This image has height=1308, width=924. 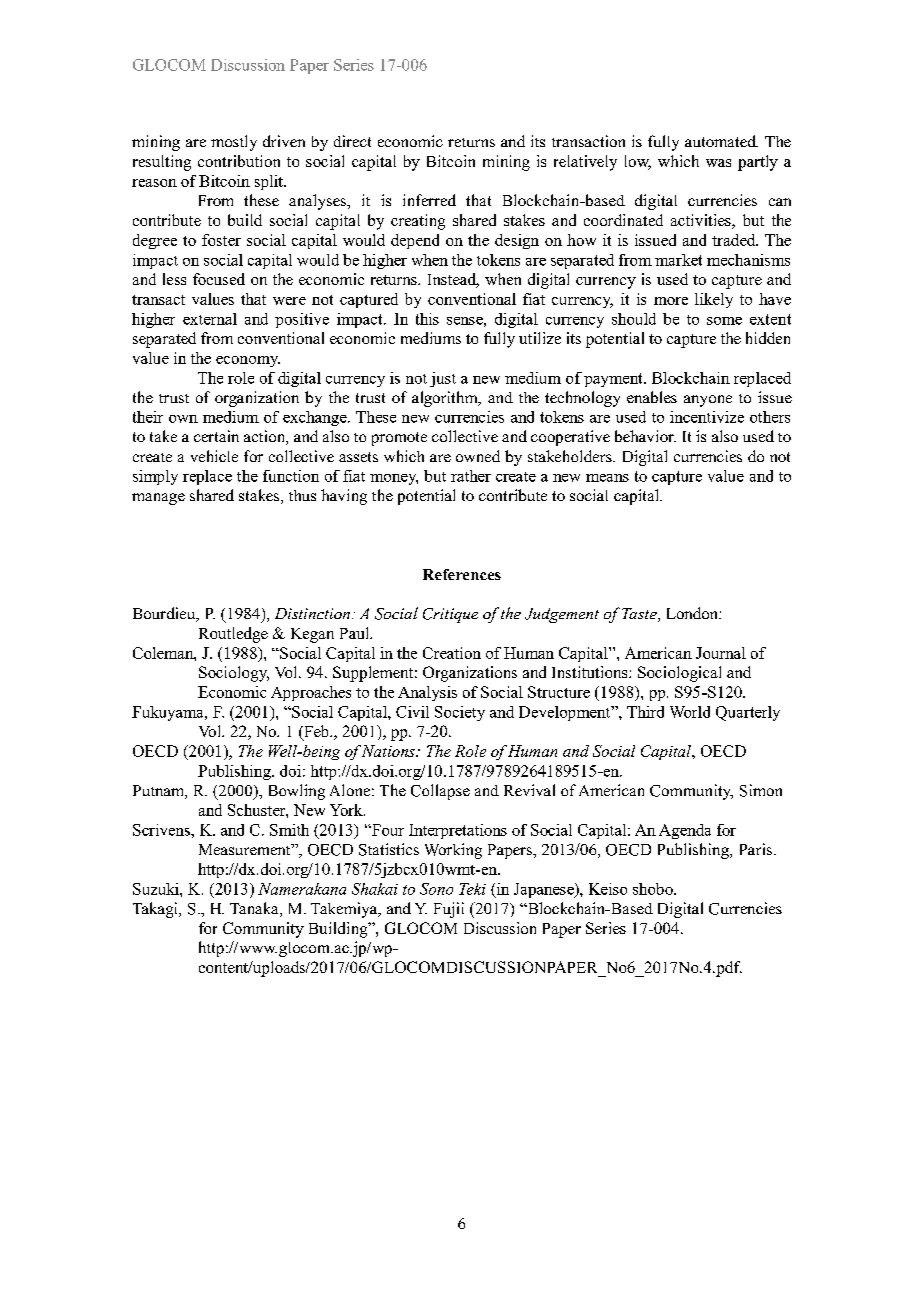 I want to click on manage, so click(x=158, y=499).
